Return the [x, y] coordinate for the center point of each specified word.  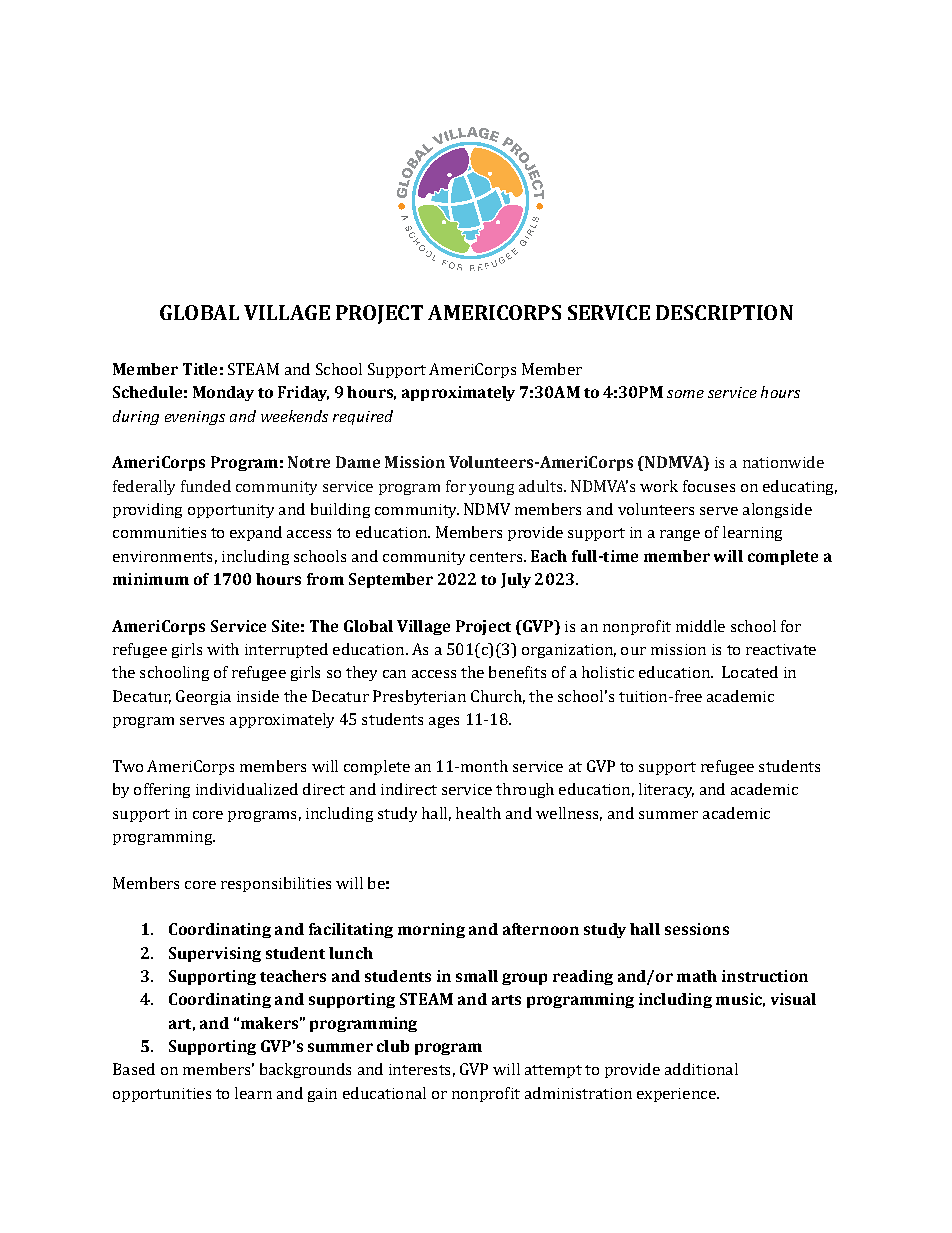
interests [419, 1069]
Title [200, 369]
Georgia [203, 697]
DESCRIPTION [724, 312]
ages [444, 722]
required [363, 417]
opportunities [162, 1095]
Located [750, 672]
